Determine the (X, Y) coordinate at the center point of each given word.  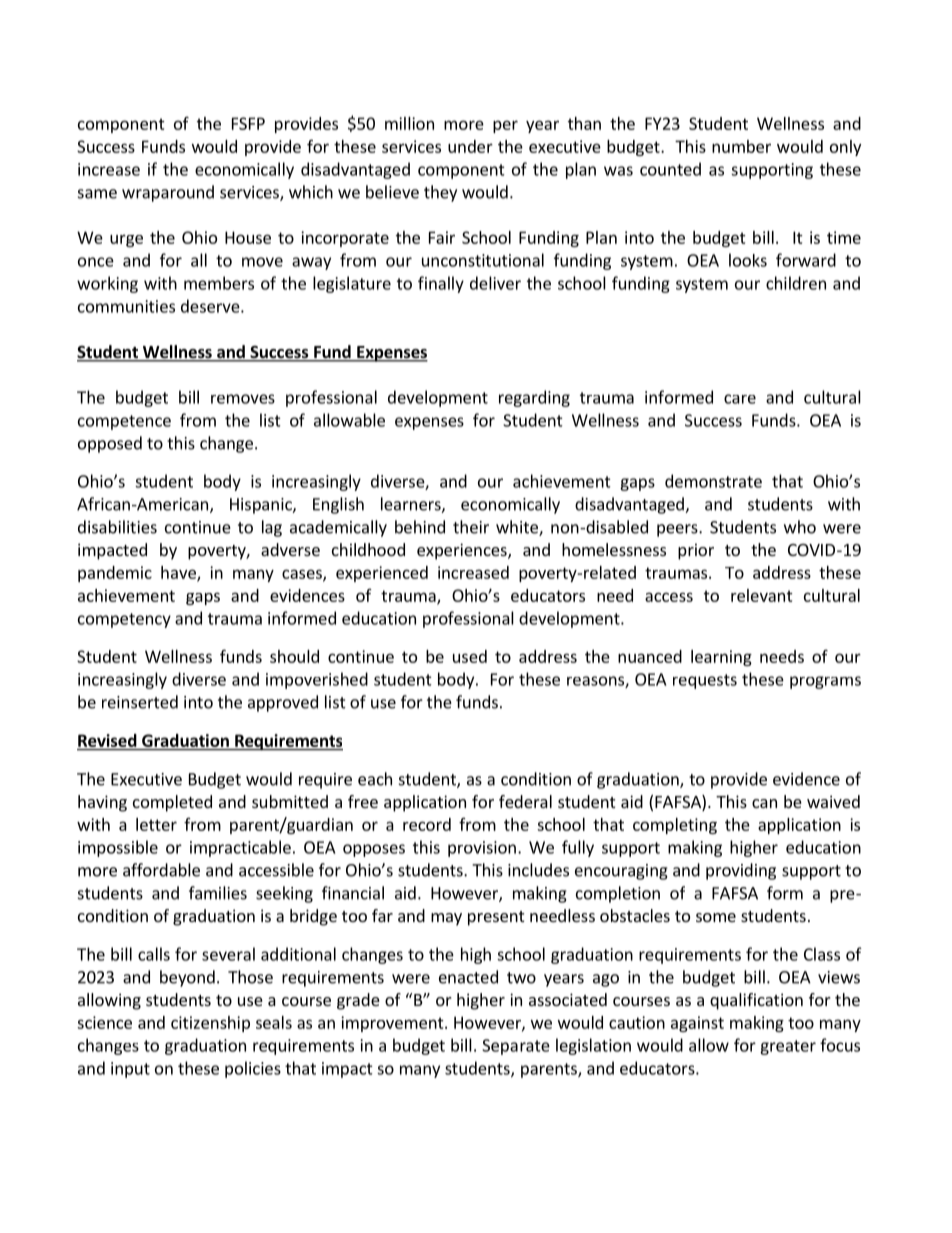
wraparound (168, 193)
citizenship (210, 1024)
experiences (463, 551)
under (470, 146)
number (741, 146)
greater (788, 1047)
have (179, 573)
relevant (762, 595)
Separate (516, 1047)
